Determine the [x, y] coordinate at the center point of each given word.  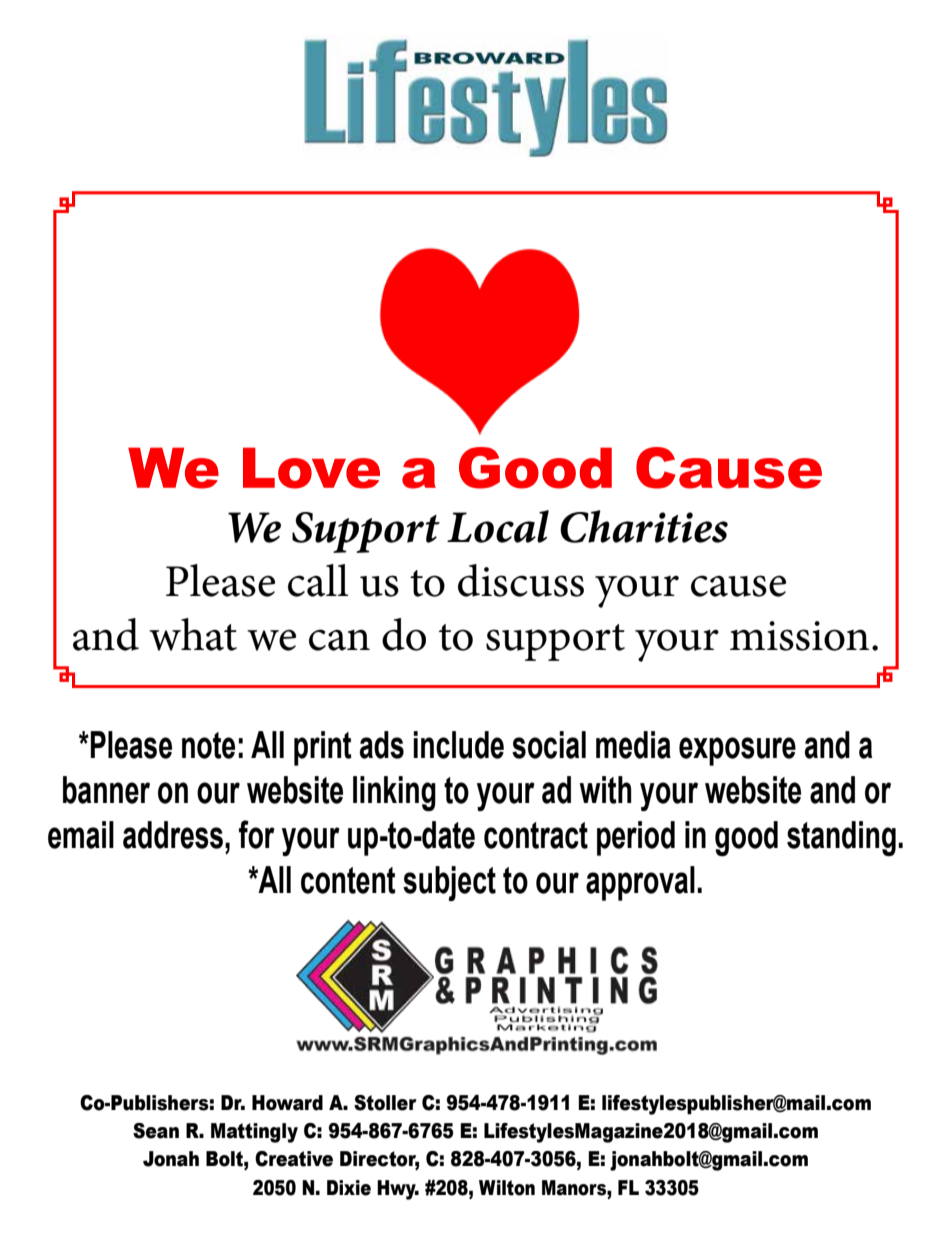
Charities [644, 526]
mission [799, 636]
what [193, 634]
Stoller [385, 1103]
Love [311, 468]
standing [841, 838]
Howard [287, 1103]
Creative [294, 1159]
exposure [737, 751]
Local [498, 526]
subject [449, 883]
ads [382, 745]
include [458, 745]
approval [640, 883]
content [348, 880]
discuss [521, 580]
